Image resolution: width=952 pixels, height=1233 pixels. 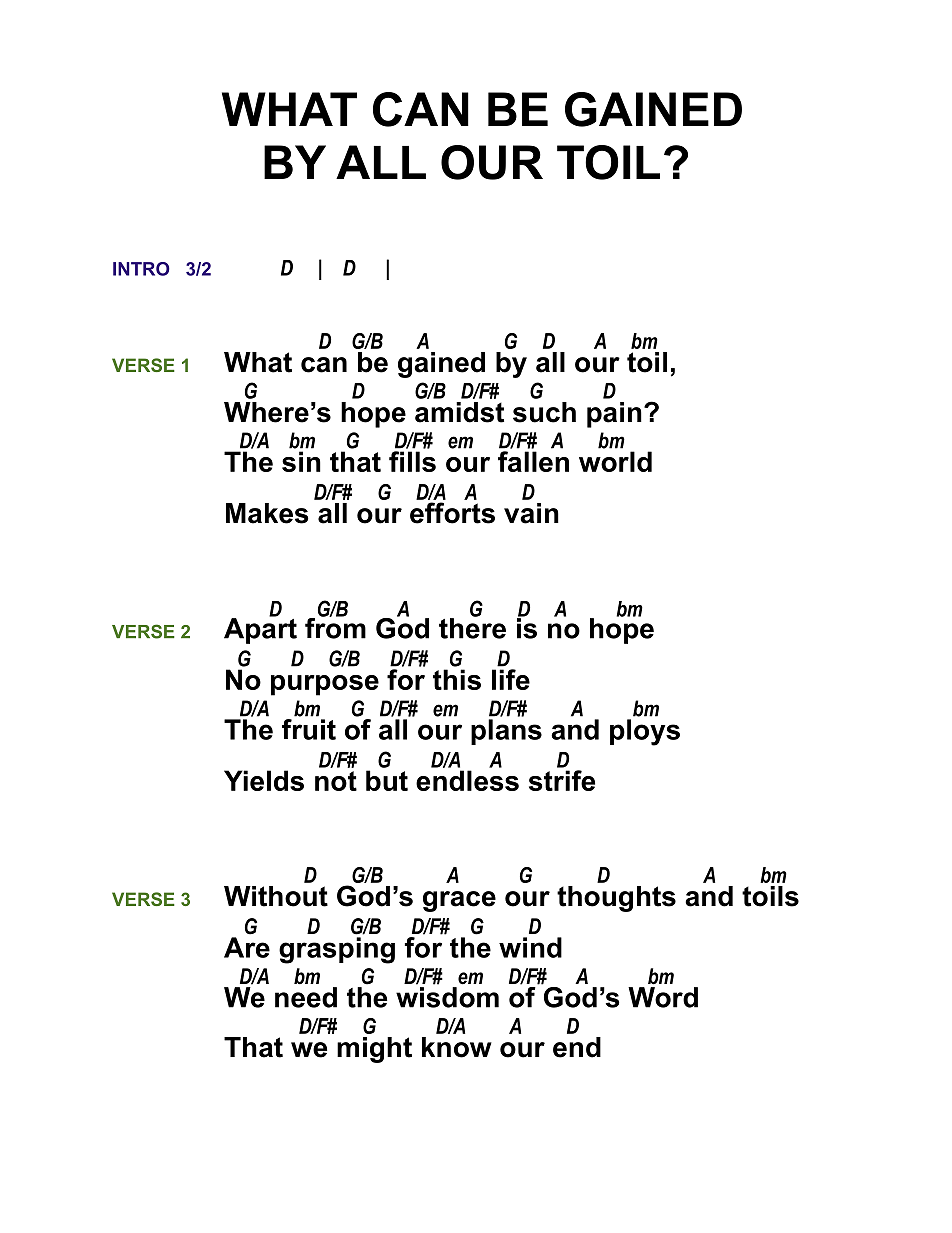 What do you see at coordinates (141, 269) in the screenshot?
I see `INTRO` at bounding box center [141, 269].
